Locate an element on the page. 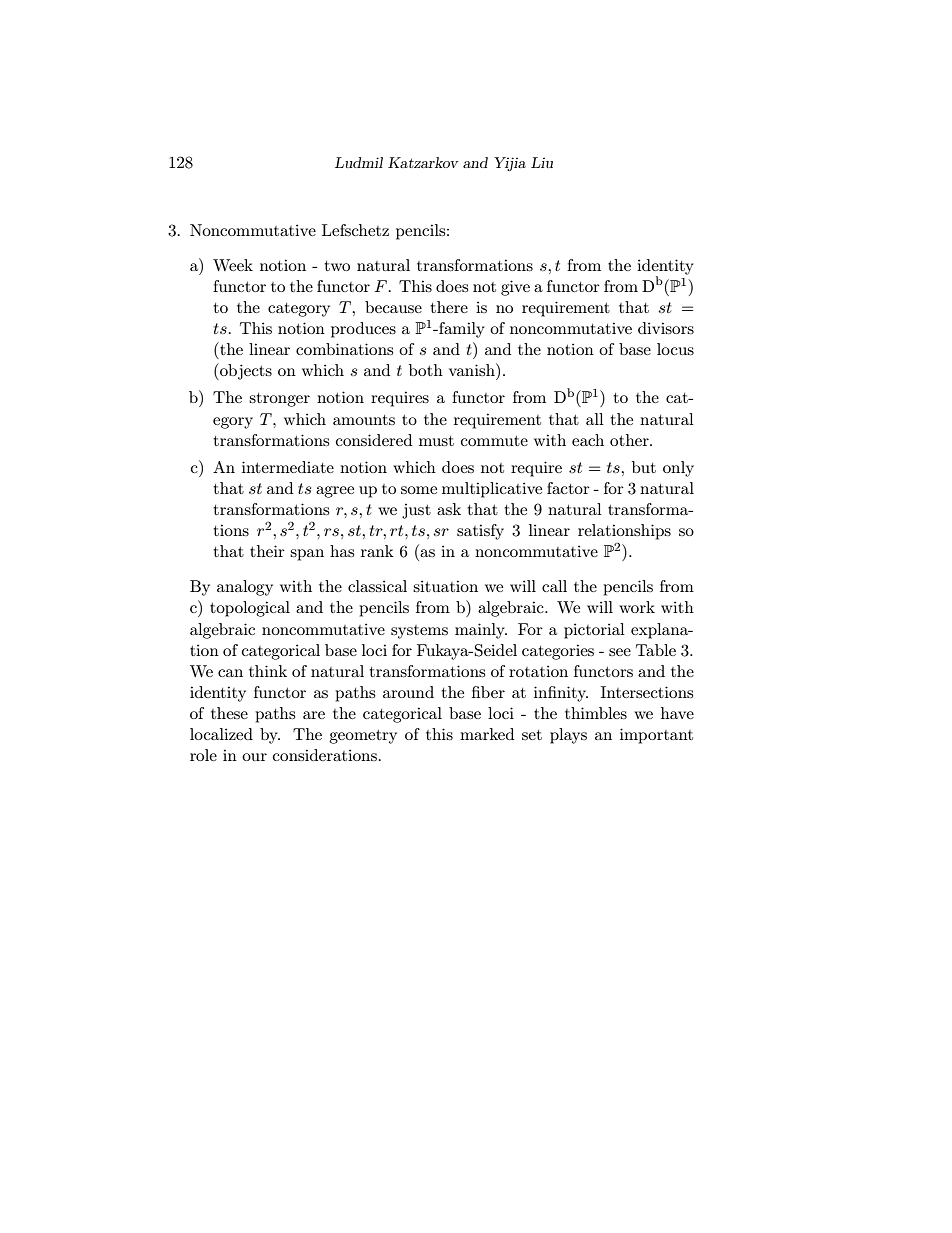 The height and width of the document is (1233, 952). give is located at coordinates (515, 288).
